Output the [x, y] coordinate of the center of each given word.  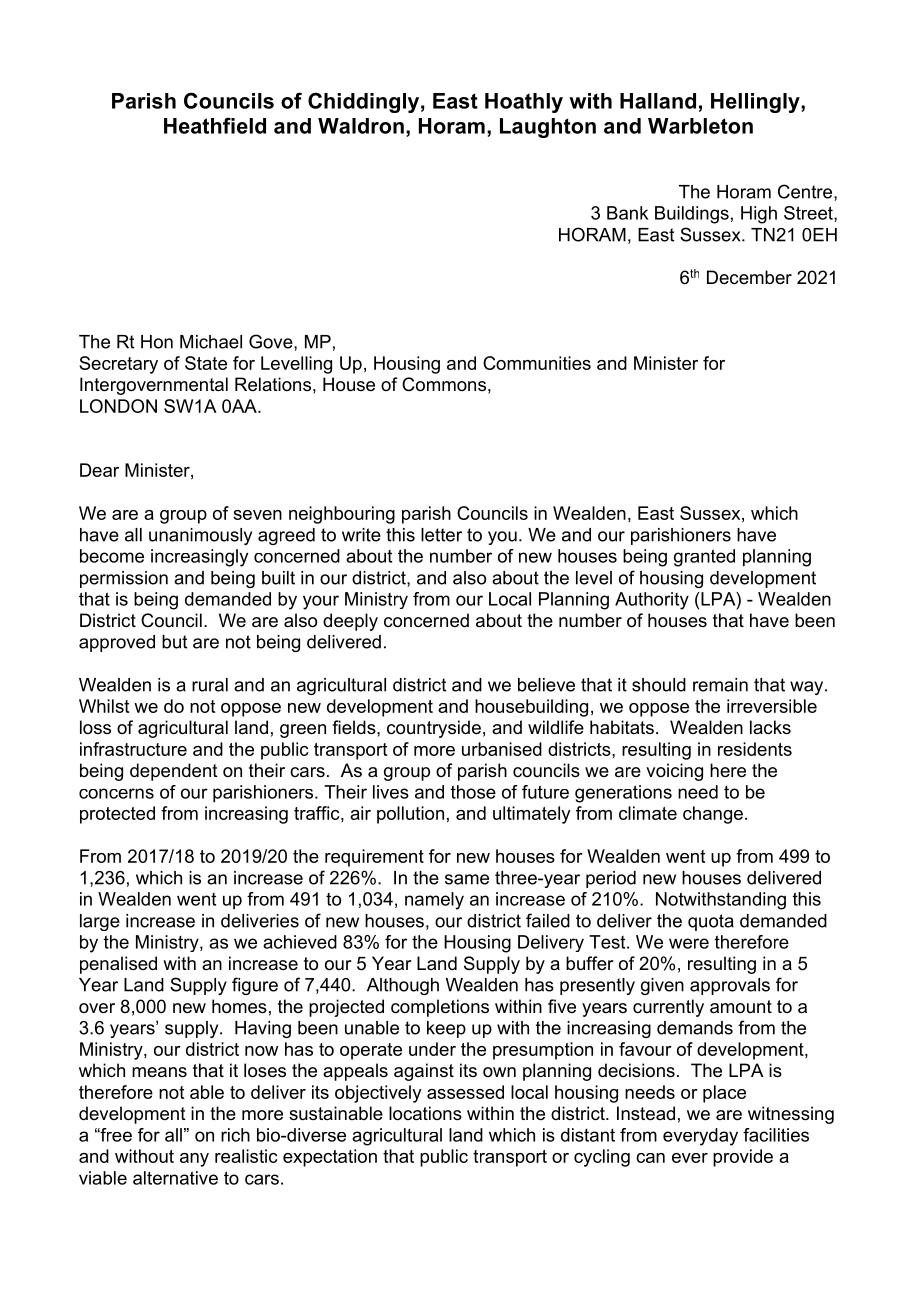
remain [720, 685]
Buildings [692, 215]
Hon [157, 342]
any [194, 1160]
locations [425, 1113]
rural [210, 685]
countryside [434, 729]
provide [743, 1158]
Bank [627, 213]
